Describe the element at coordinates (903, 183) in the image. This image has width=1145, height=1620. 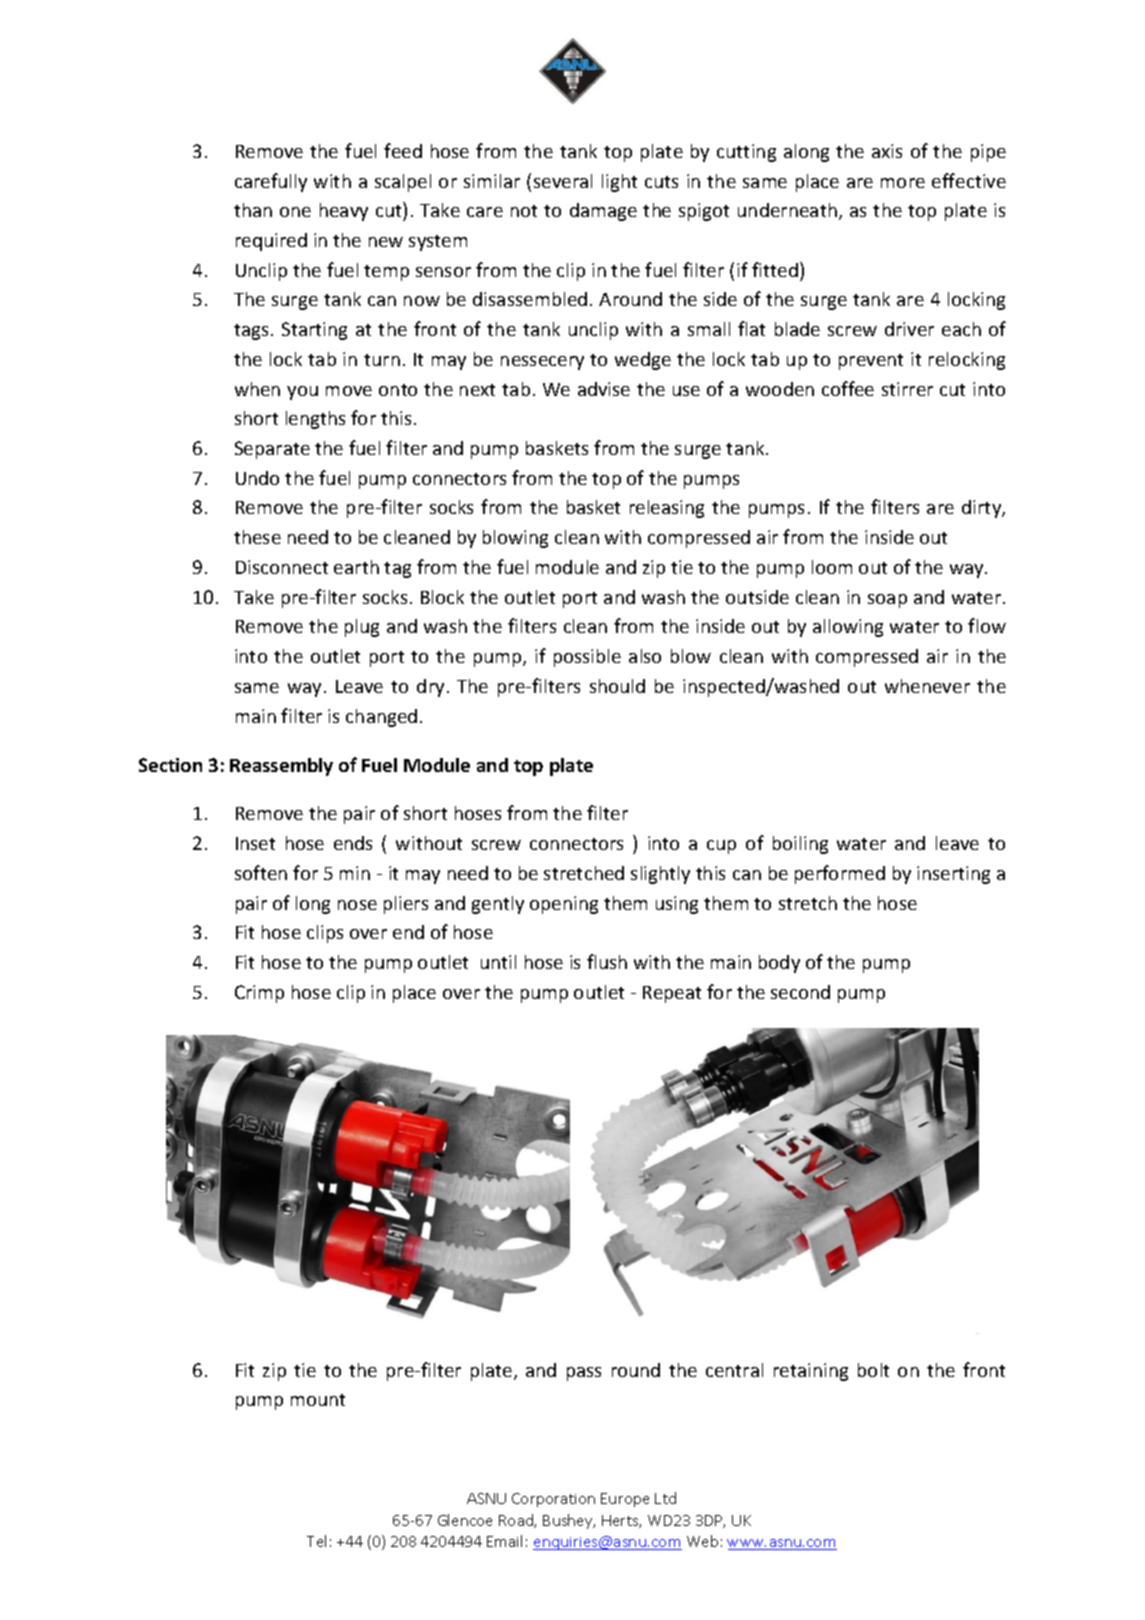
I see `more` at that location.
